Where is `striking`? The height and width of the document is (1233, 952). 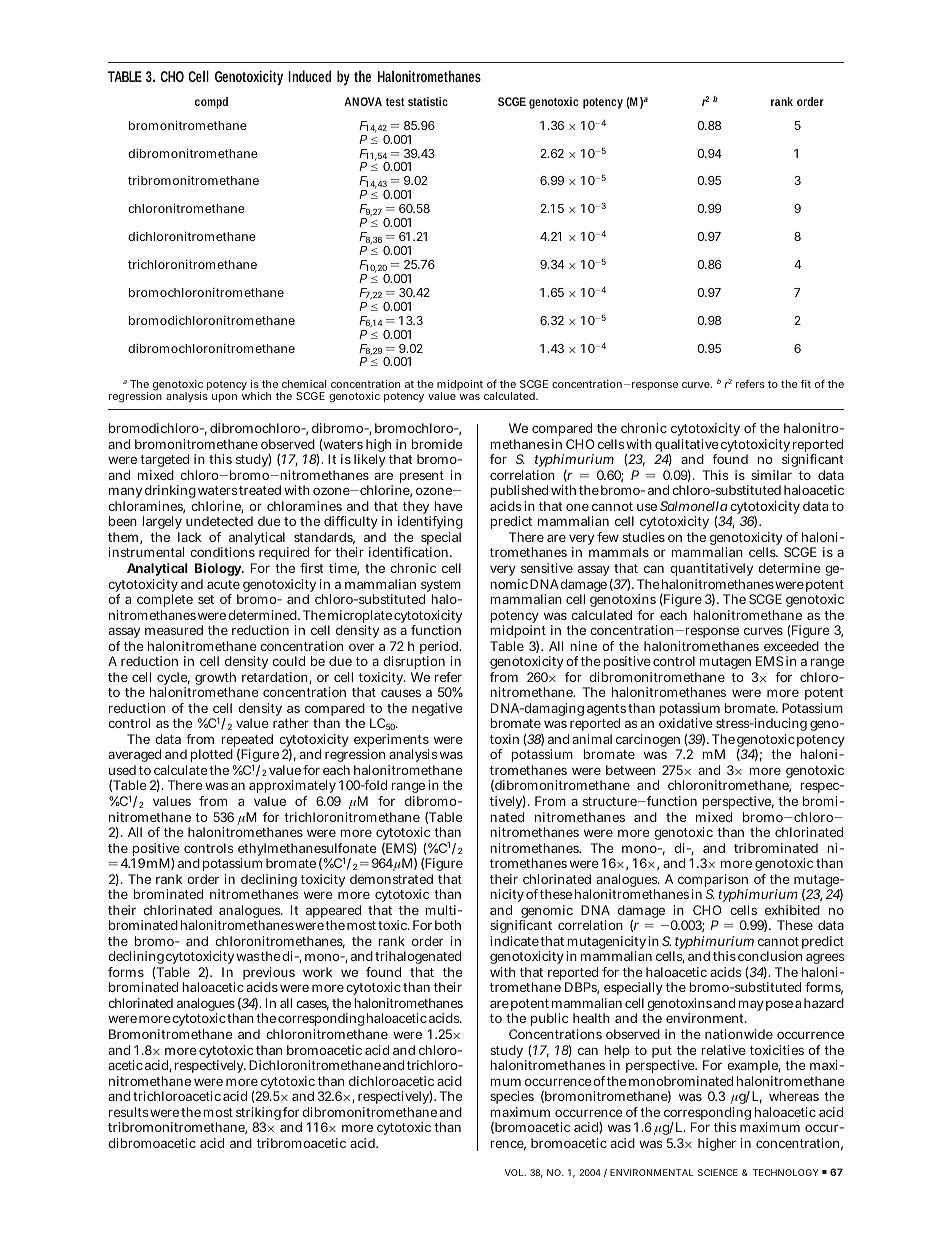 striking is located at coordinates (258, 1115).
